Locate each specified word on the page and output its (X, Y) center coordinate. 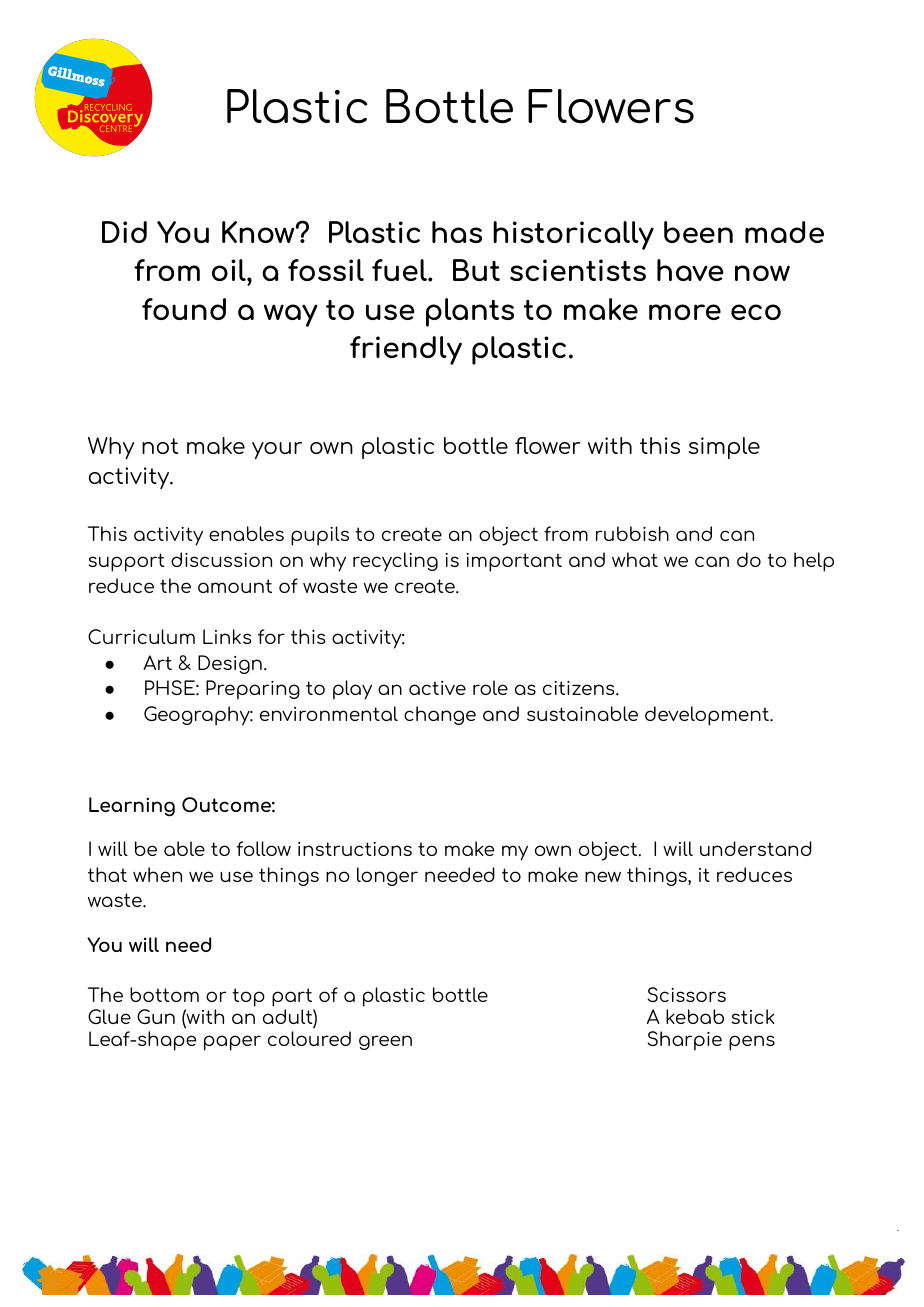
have (690, 270)
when (157, 874)
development (708, 716)
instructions (355, 849)
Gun (156, 1016)
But (476, 270)
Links (227, 636)
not (160, 446)
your (277, 450)
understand (756, 848)
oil (230, 270)
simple (724, 448)
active (437, 688)
